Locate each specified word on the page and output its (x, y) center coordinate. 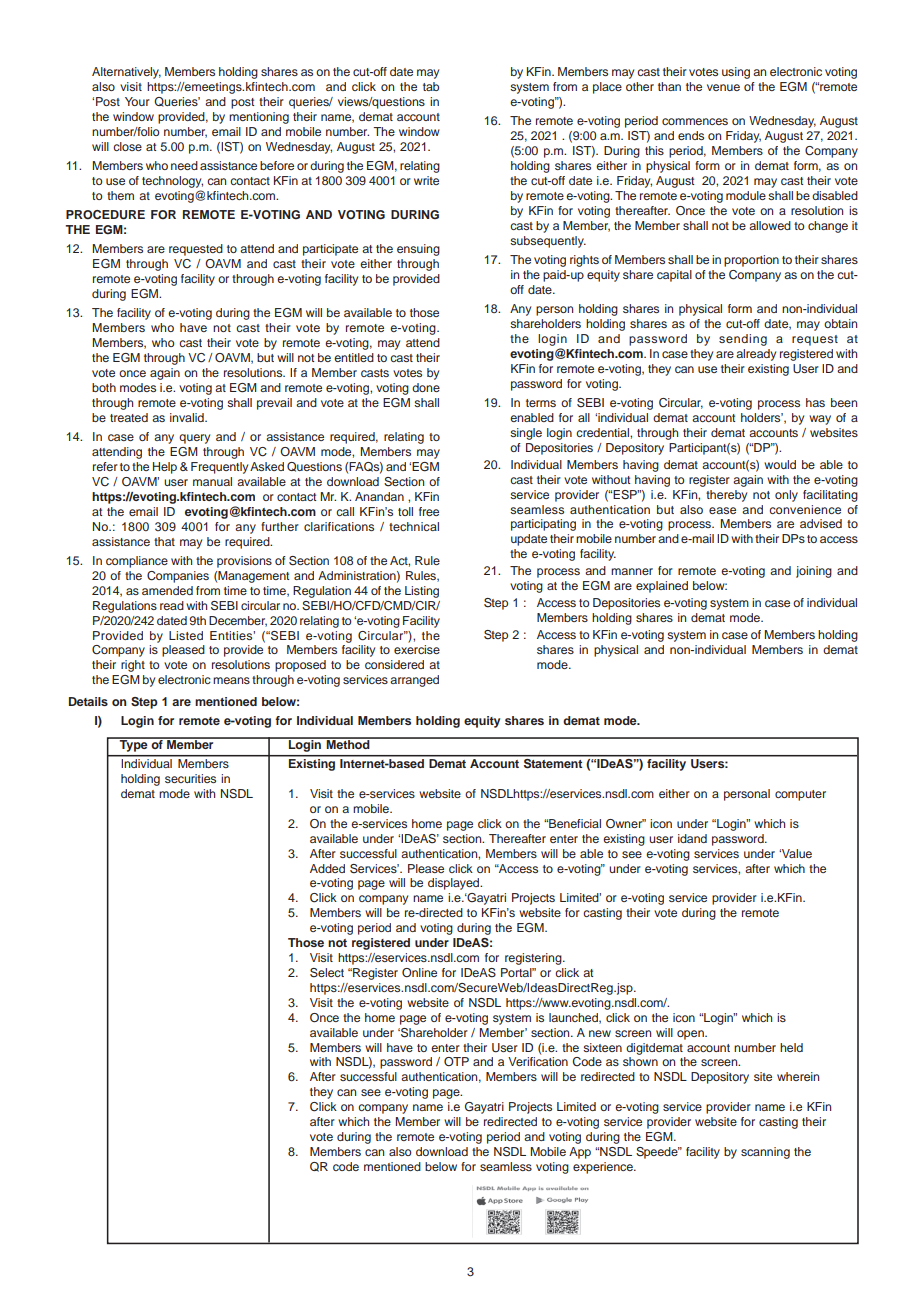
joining (814, 572)
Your (137, 101)
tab (431, 86)
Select (327, 973)
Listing (422, 592)
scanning (765, 1153)
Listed (186, 635)
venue (723, 87)
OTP (456, 1061)
